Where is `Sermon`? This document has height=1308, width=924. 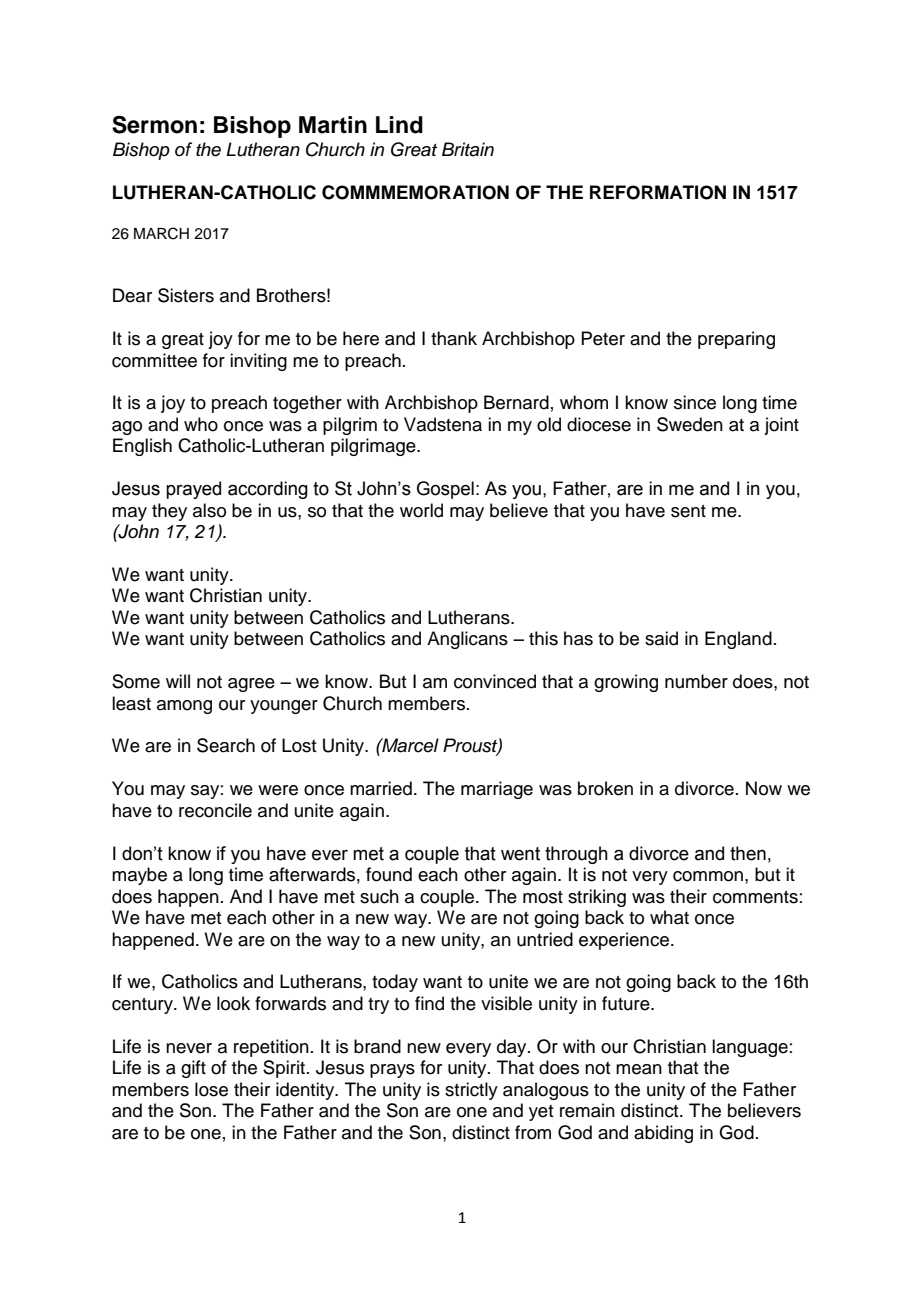 Sermon is located at coordinates (154, 125).
